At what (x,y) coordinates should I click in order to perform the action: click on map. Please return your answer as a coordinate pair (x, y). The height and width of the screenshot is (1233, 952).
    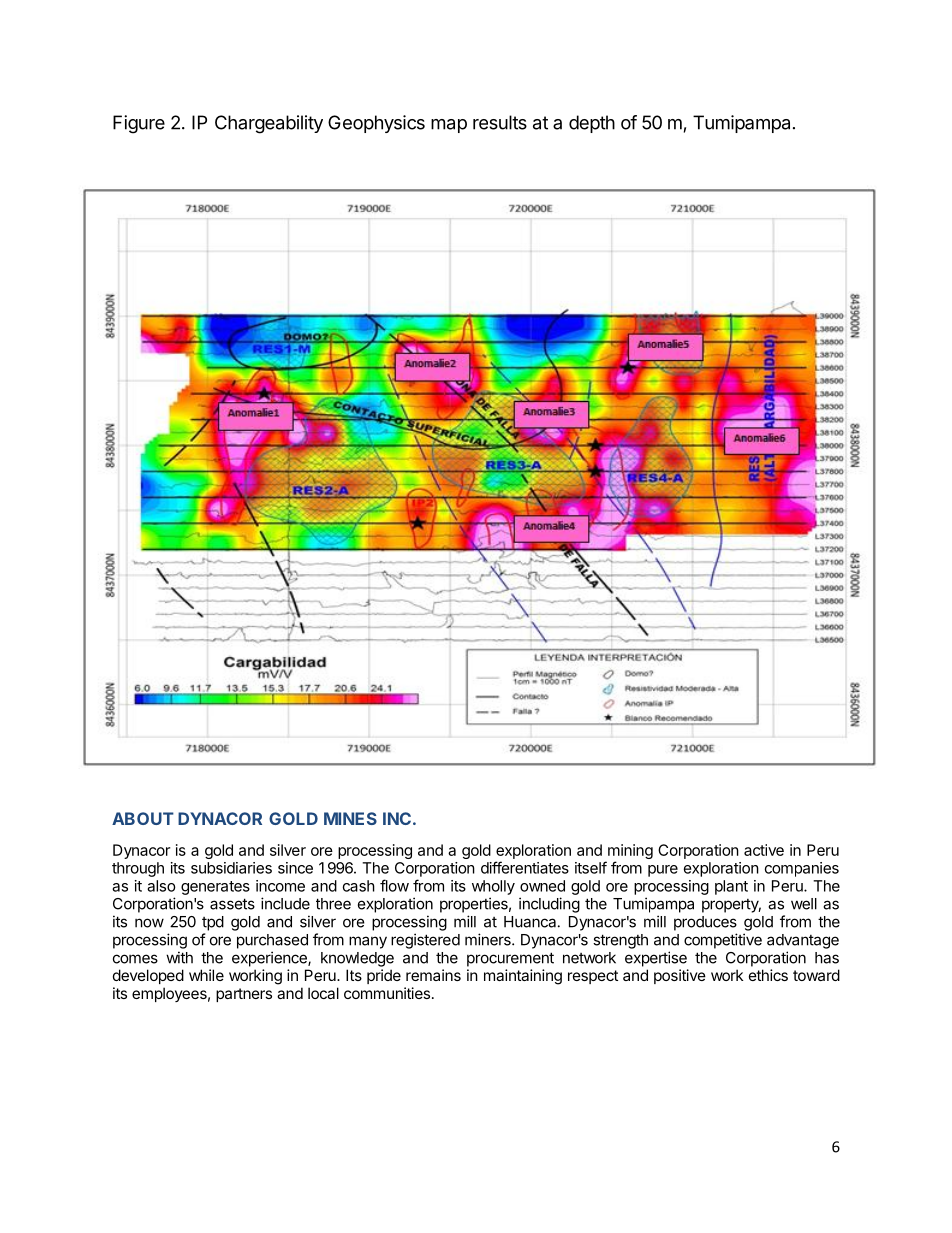
    Looking at the image, I should click on (449, 126).
